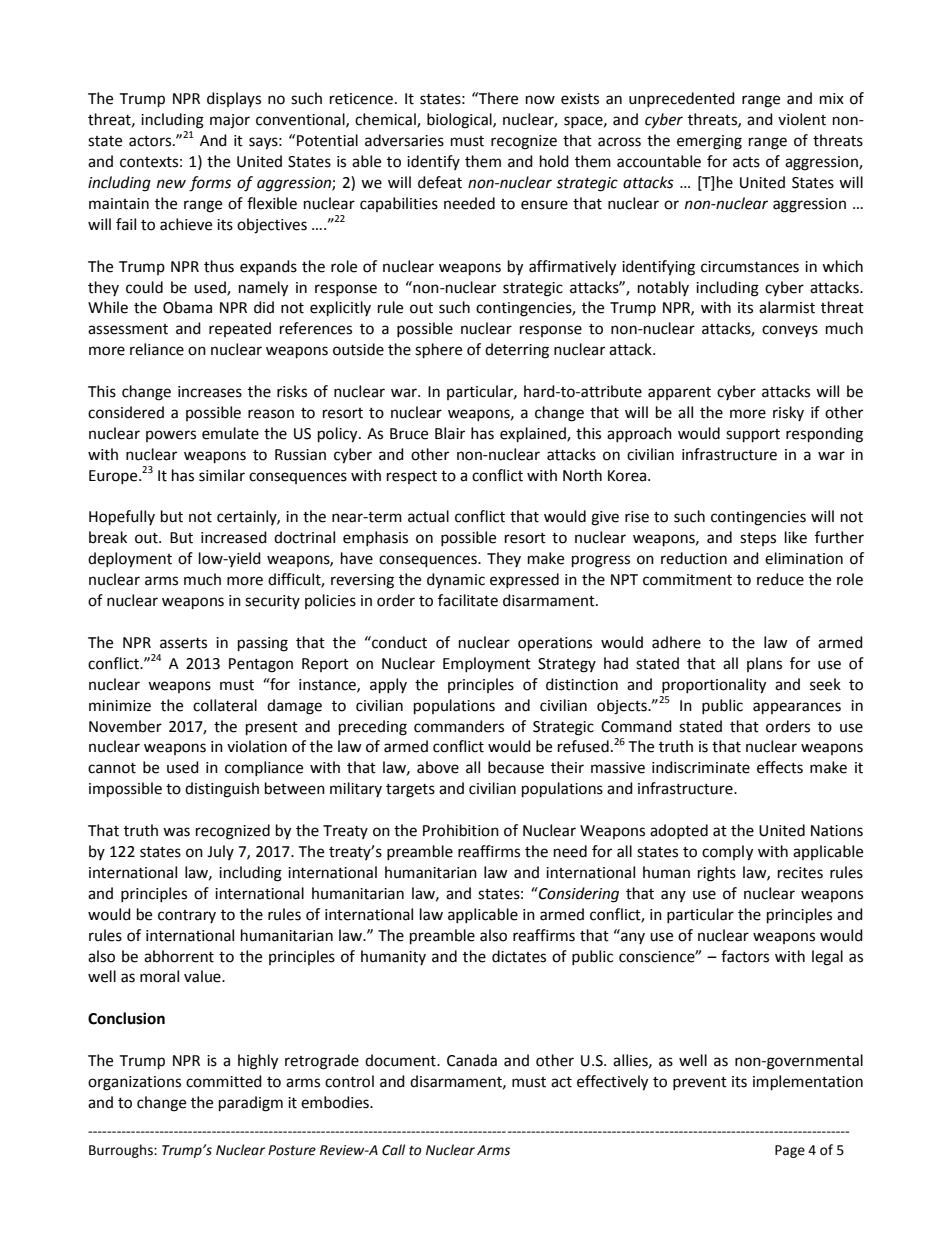 The height and width of the screenshot is (1233, 952). I want to click on sphere, so click(438, 351).
